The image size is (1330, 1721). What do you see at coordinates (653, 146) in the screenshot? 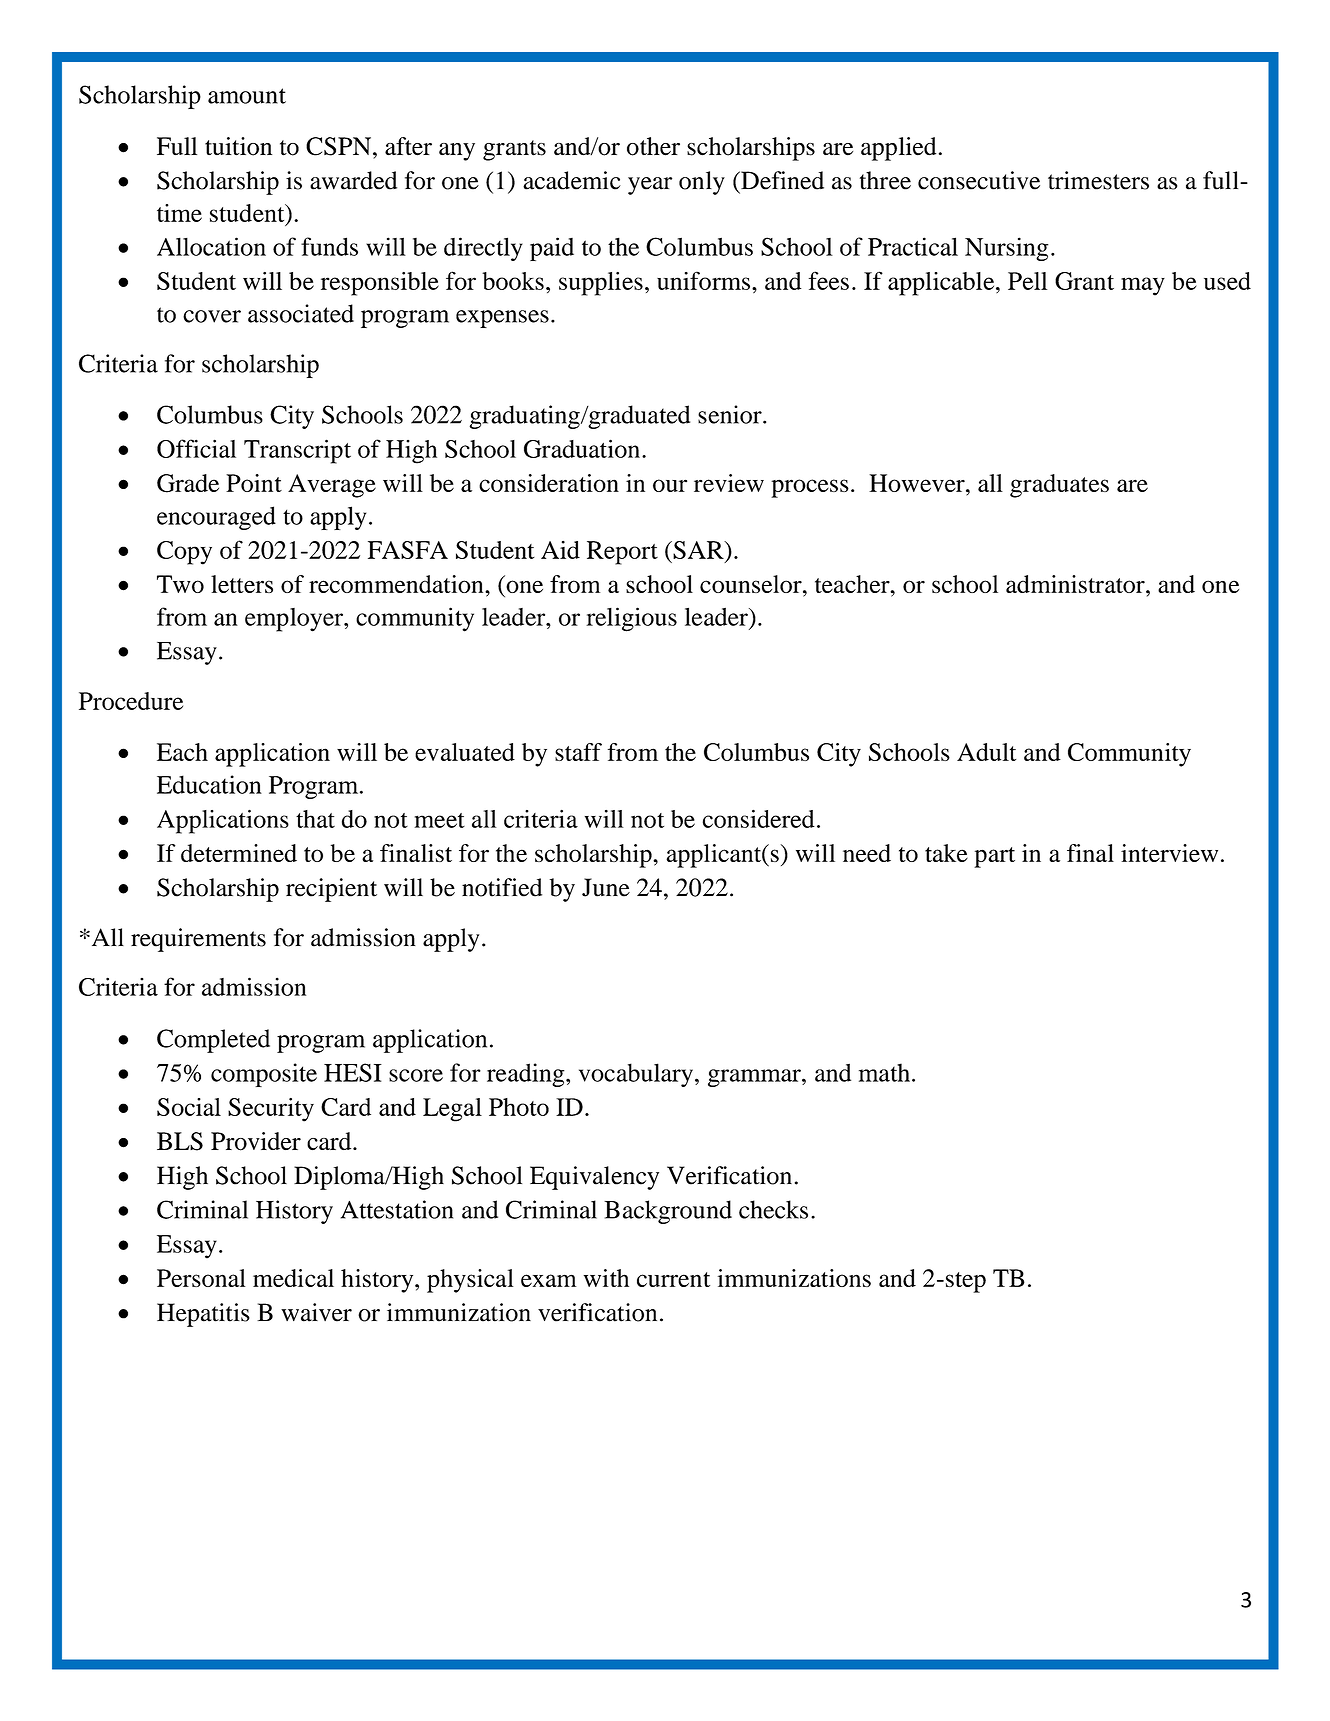
I see `other` at bounding box center [653, 146].
